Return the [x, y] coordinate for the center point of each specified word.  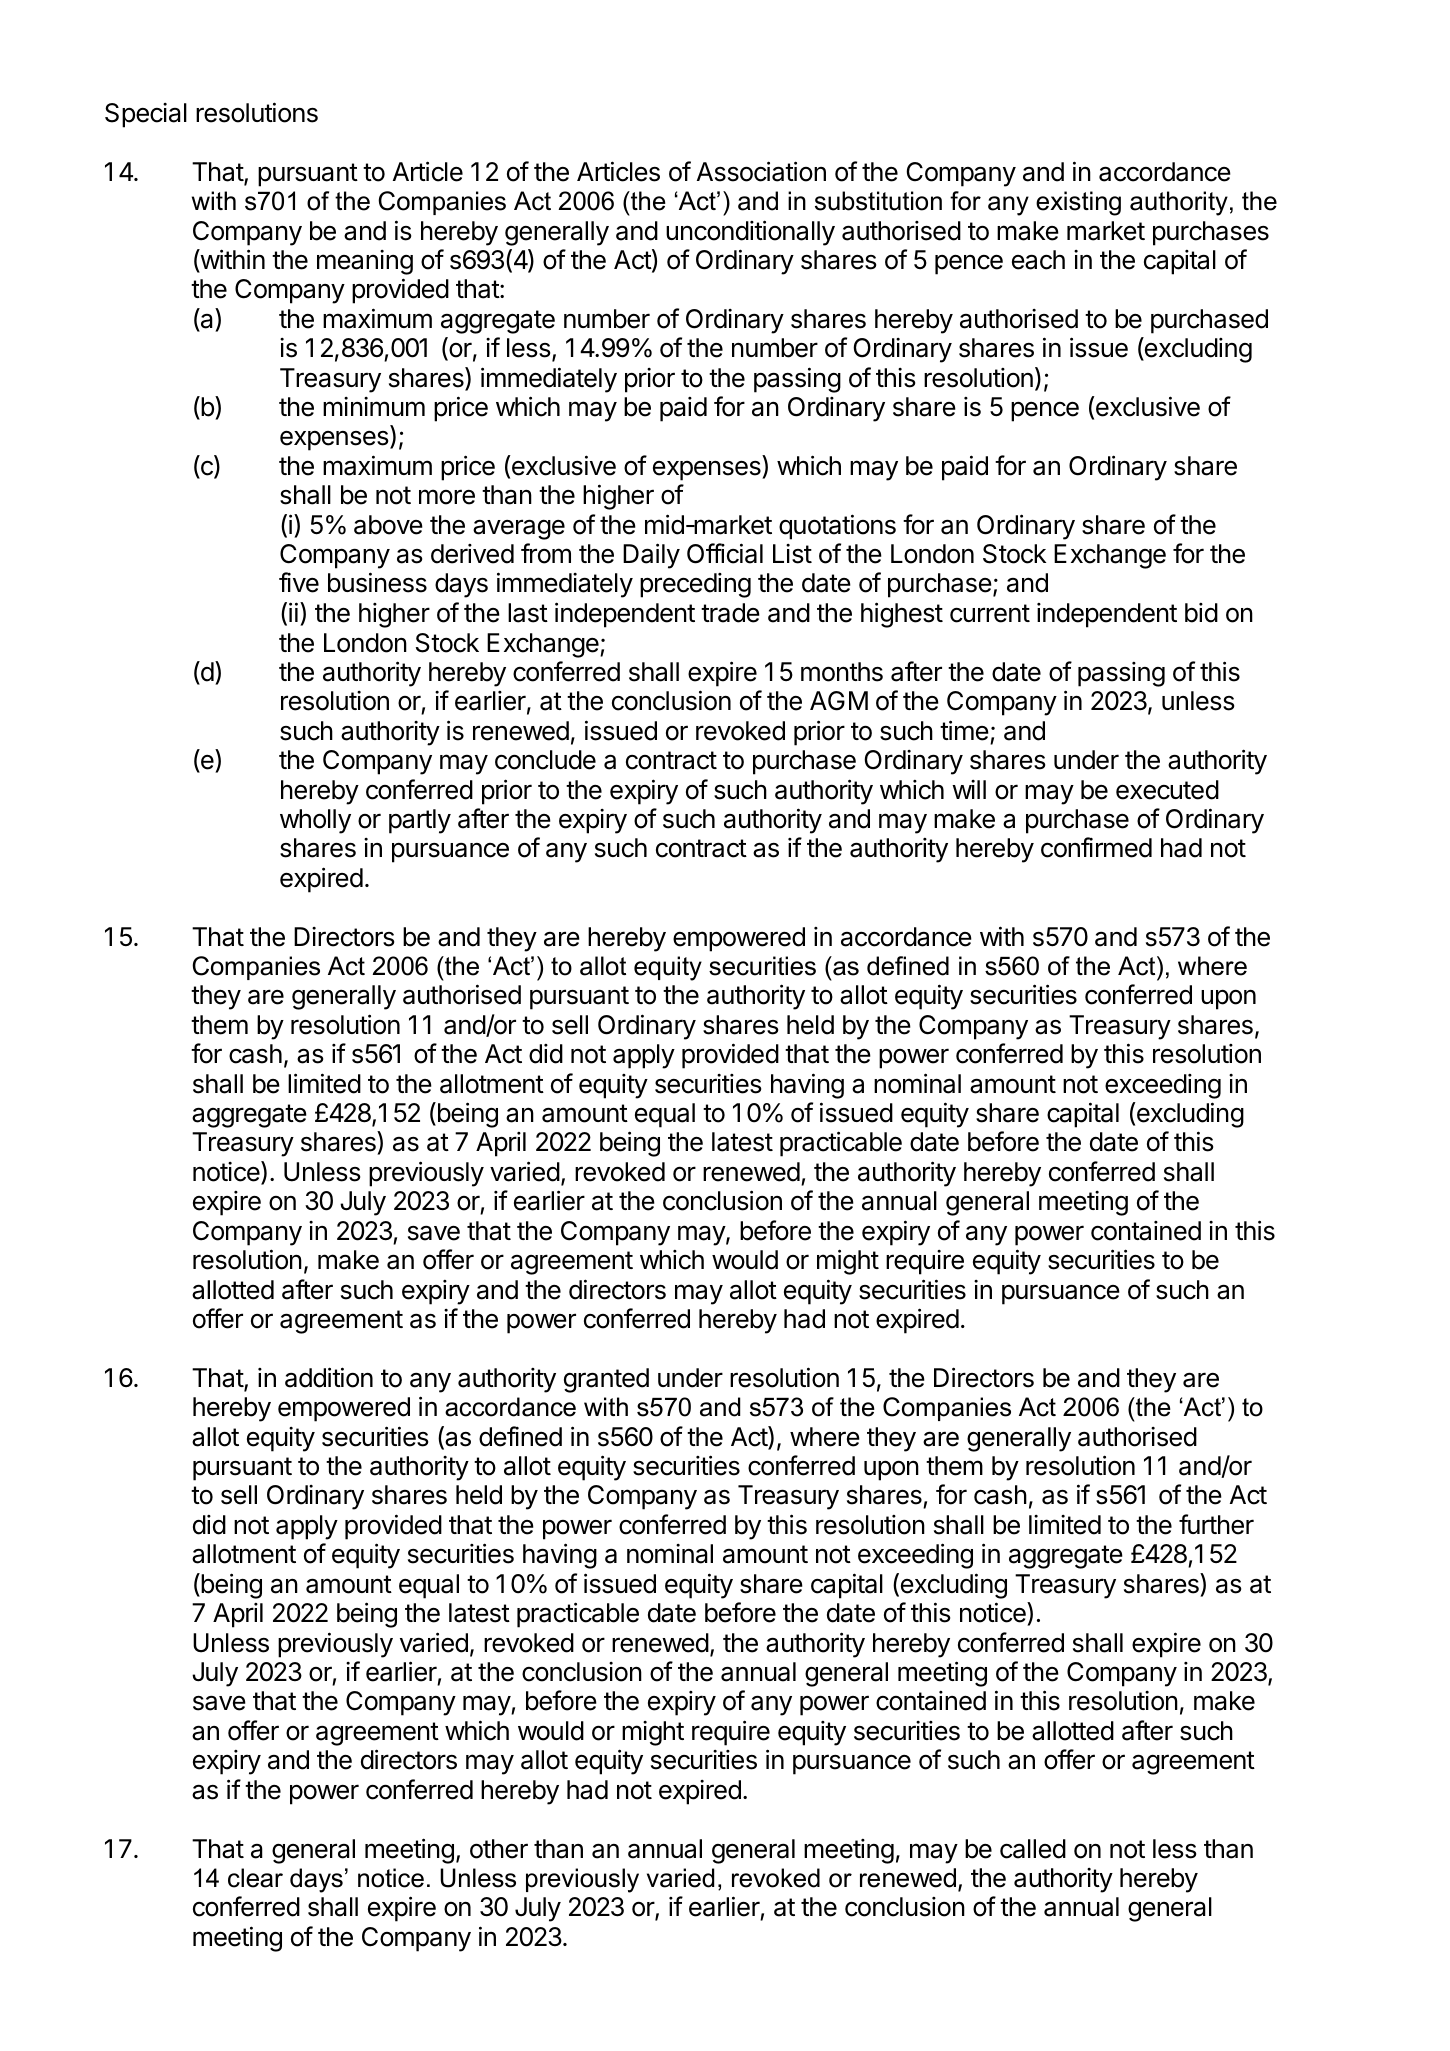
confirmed [1096, 847]
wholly [315, 821]
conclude [545, 760]
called [1033, 1849]
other [499, 1849]
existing [1078, 203]
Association [761, 171]
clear [255, 1878]
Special [146, 115]
